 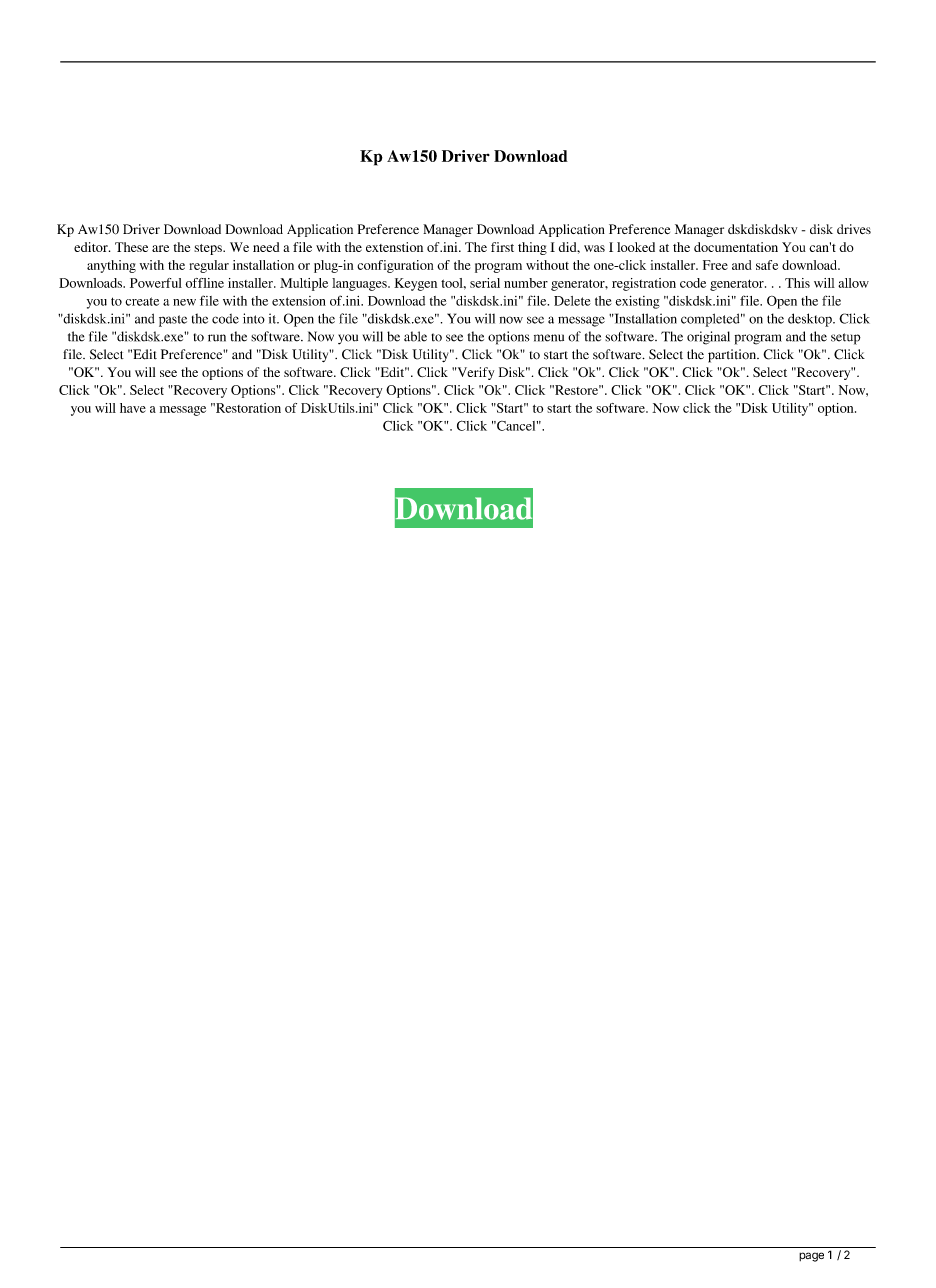 I want to click on have, so click(x=133, y=408).
